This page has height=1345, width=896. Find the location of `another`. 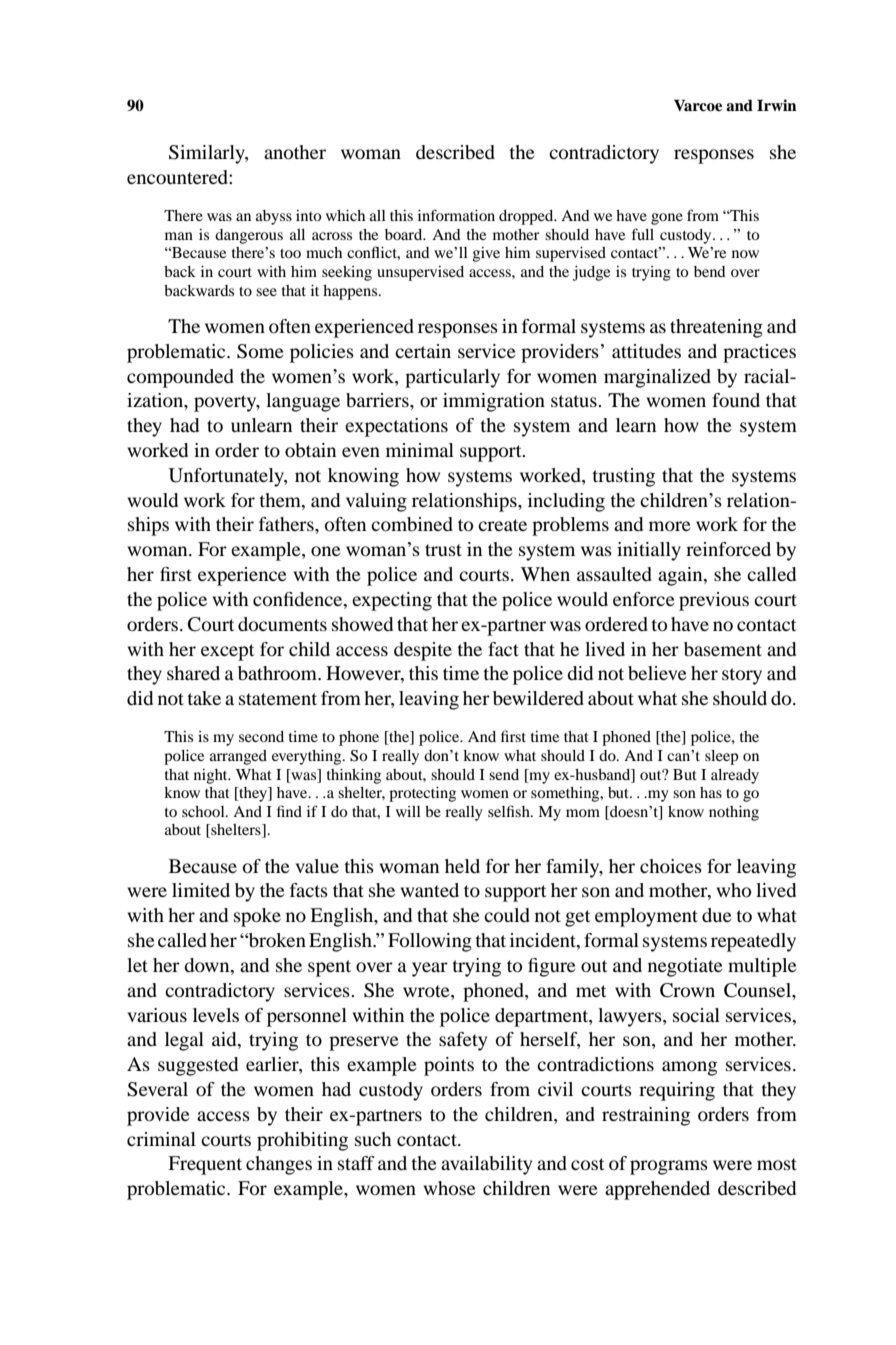

another is located at coordinates (295, 152).
